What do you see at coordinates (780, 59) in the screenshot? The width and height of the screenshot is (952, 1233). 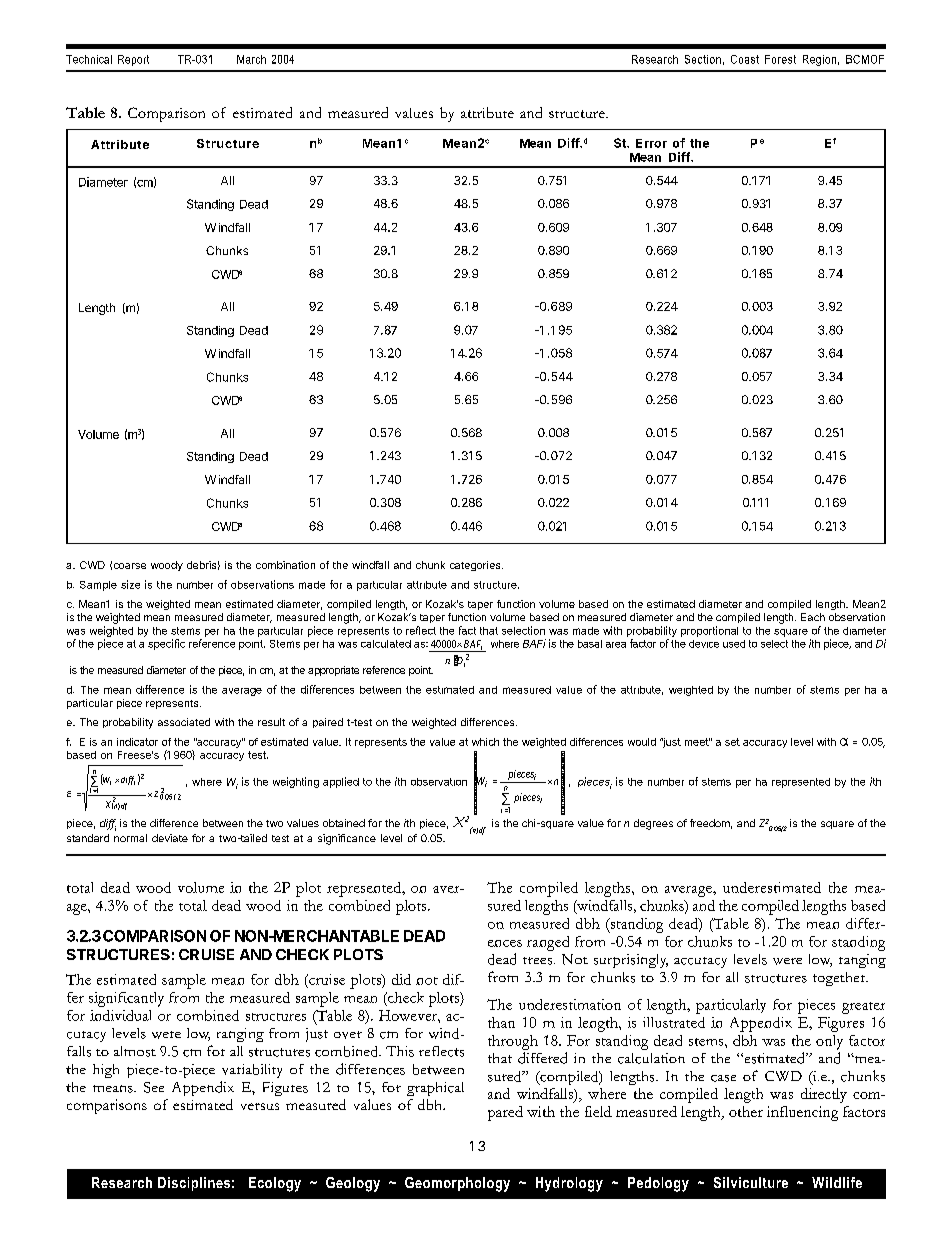 I see `Forest` at bounding box center [780, 59].
